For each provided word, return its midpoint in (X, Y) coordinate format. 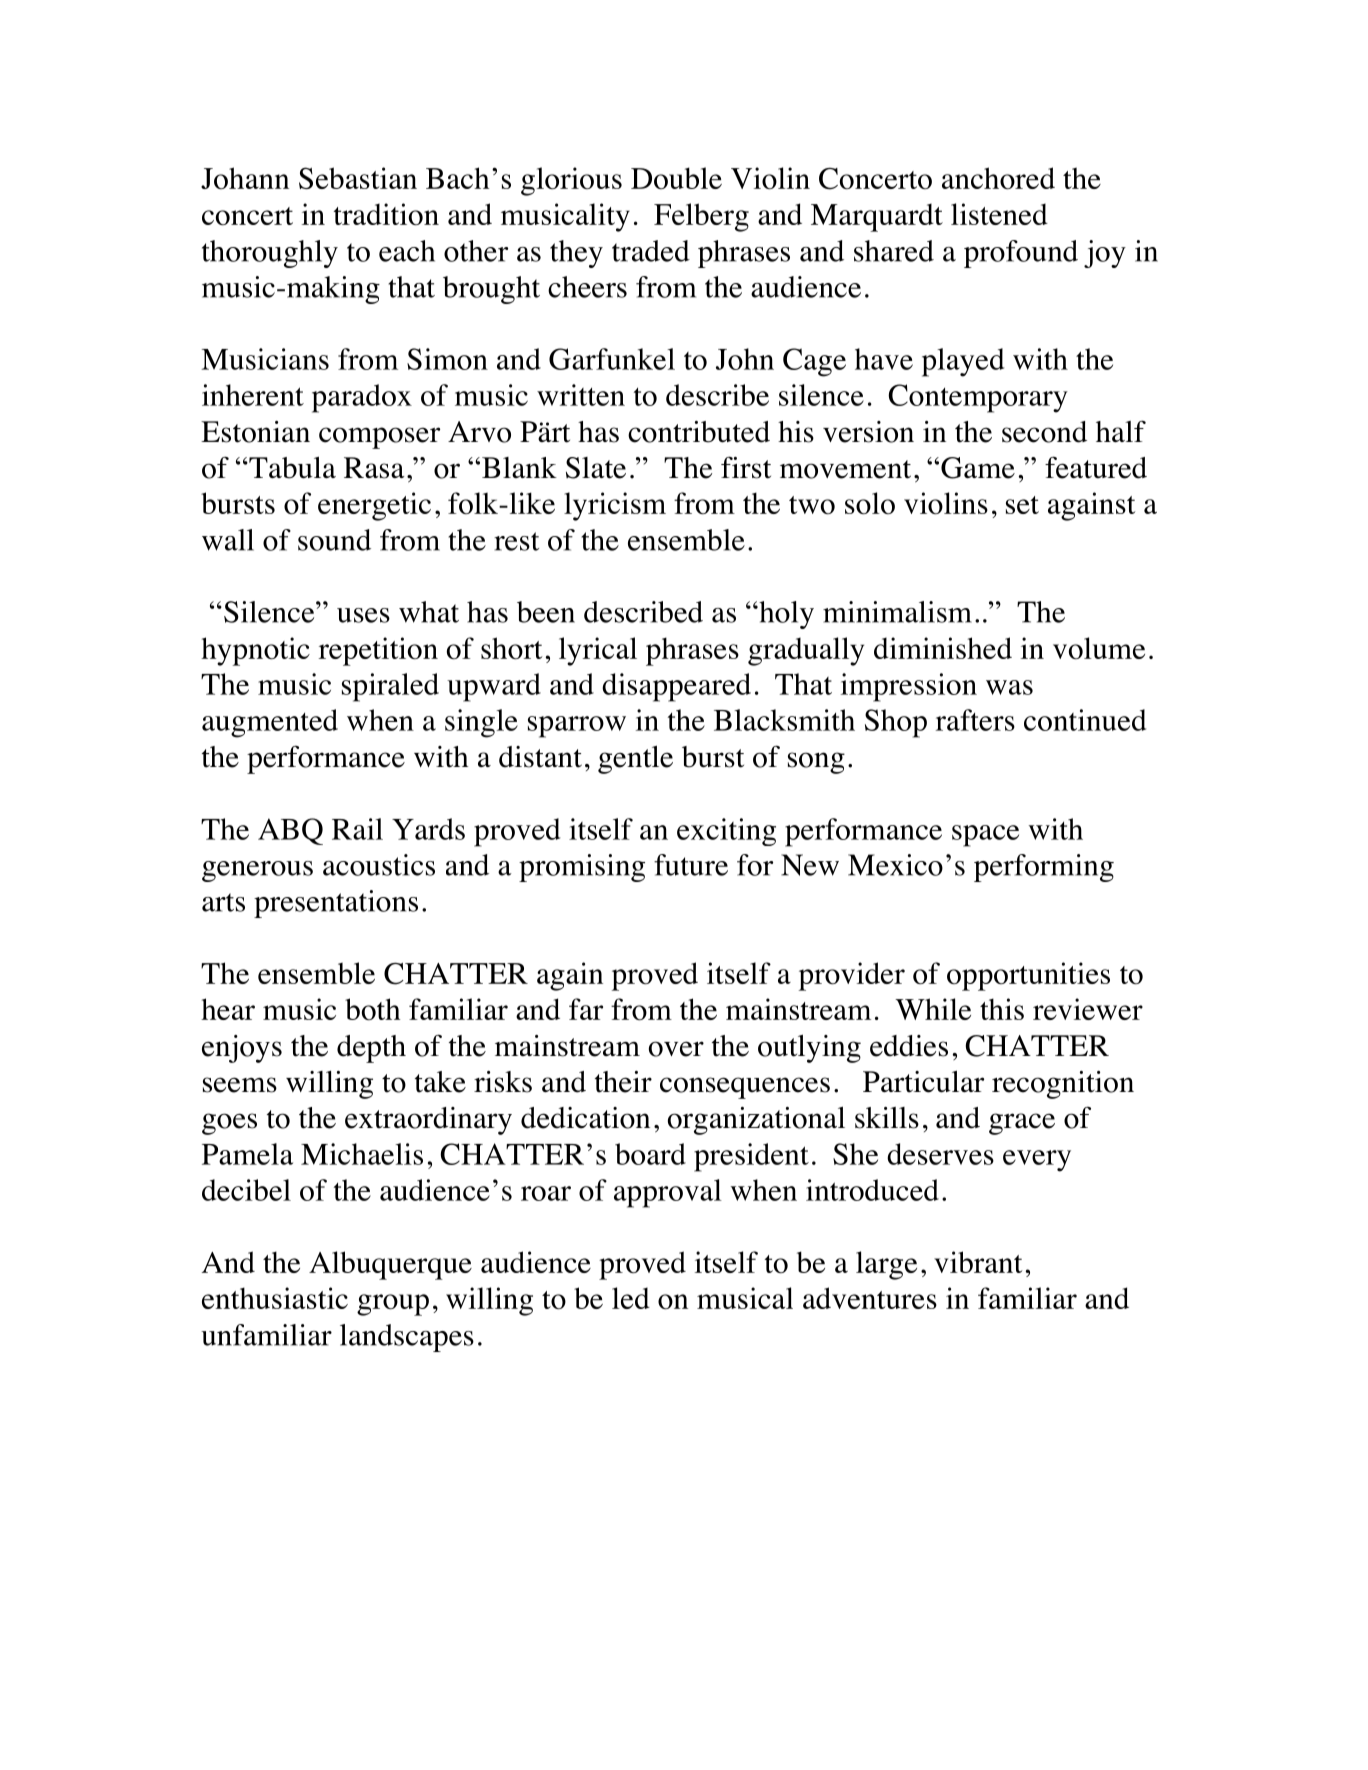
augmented (270, 723)
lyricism (615, 506)
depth (371, 1049)
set (1022, 505)
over (676, 1049)
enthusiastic (275, 1298)
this (1002, 1009)
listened (999, 214)
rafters (975, 720)
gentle (635, 759)
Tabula (291, 467)
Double (676, 178)
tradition (386, 214)
